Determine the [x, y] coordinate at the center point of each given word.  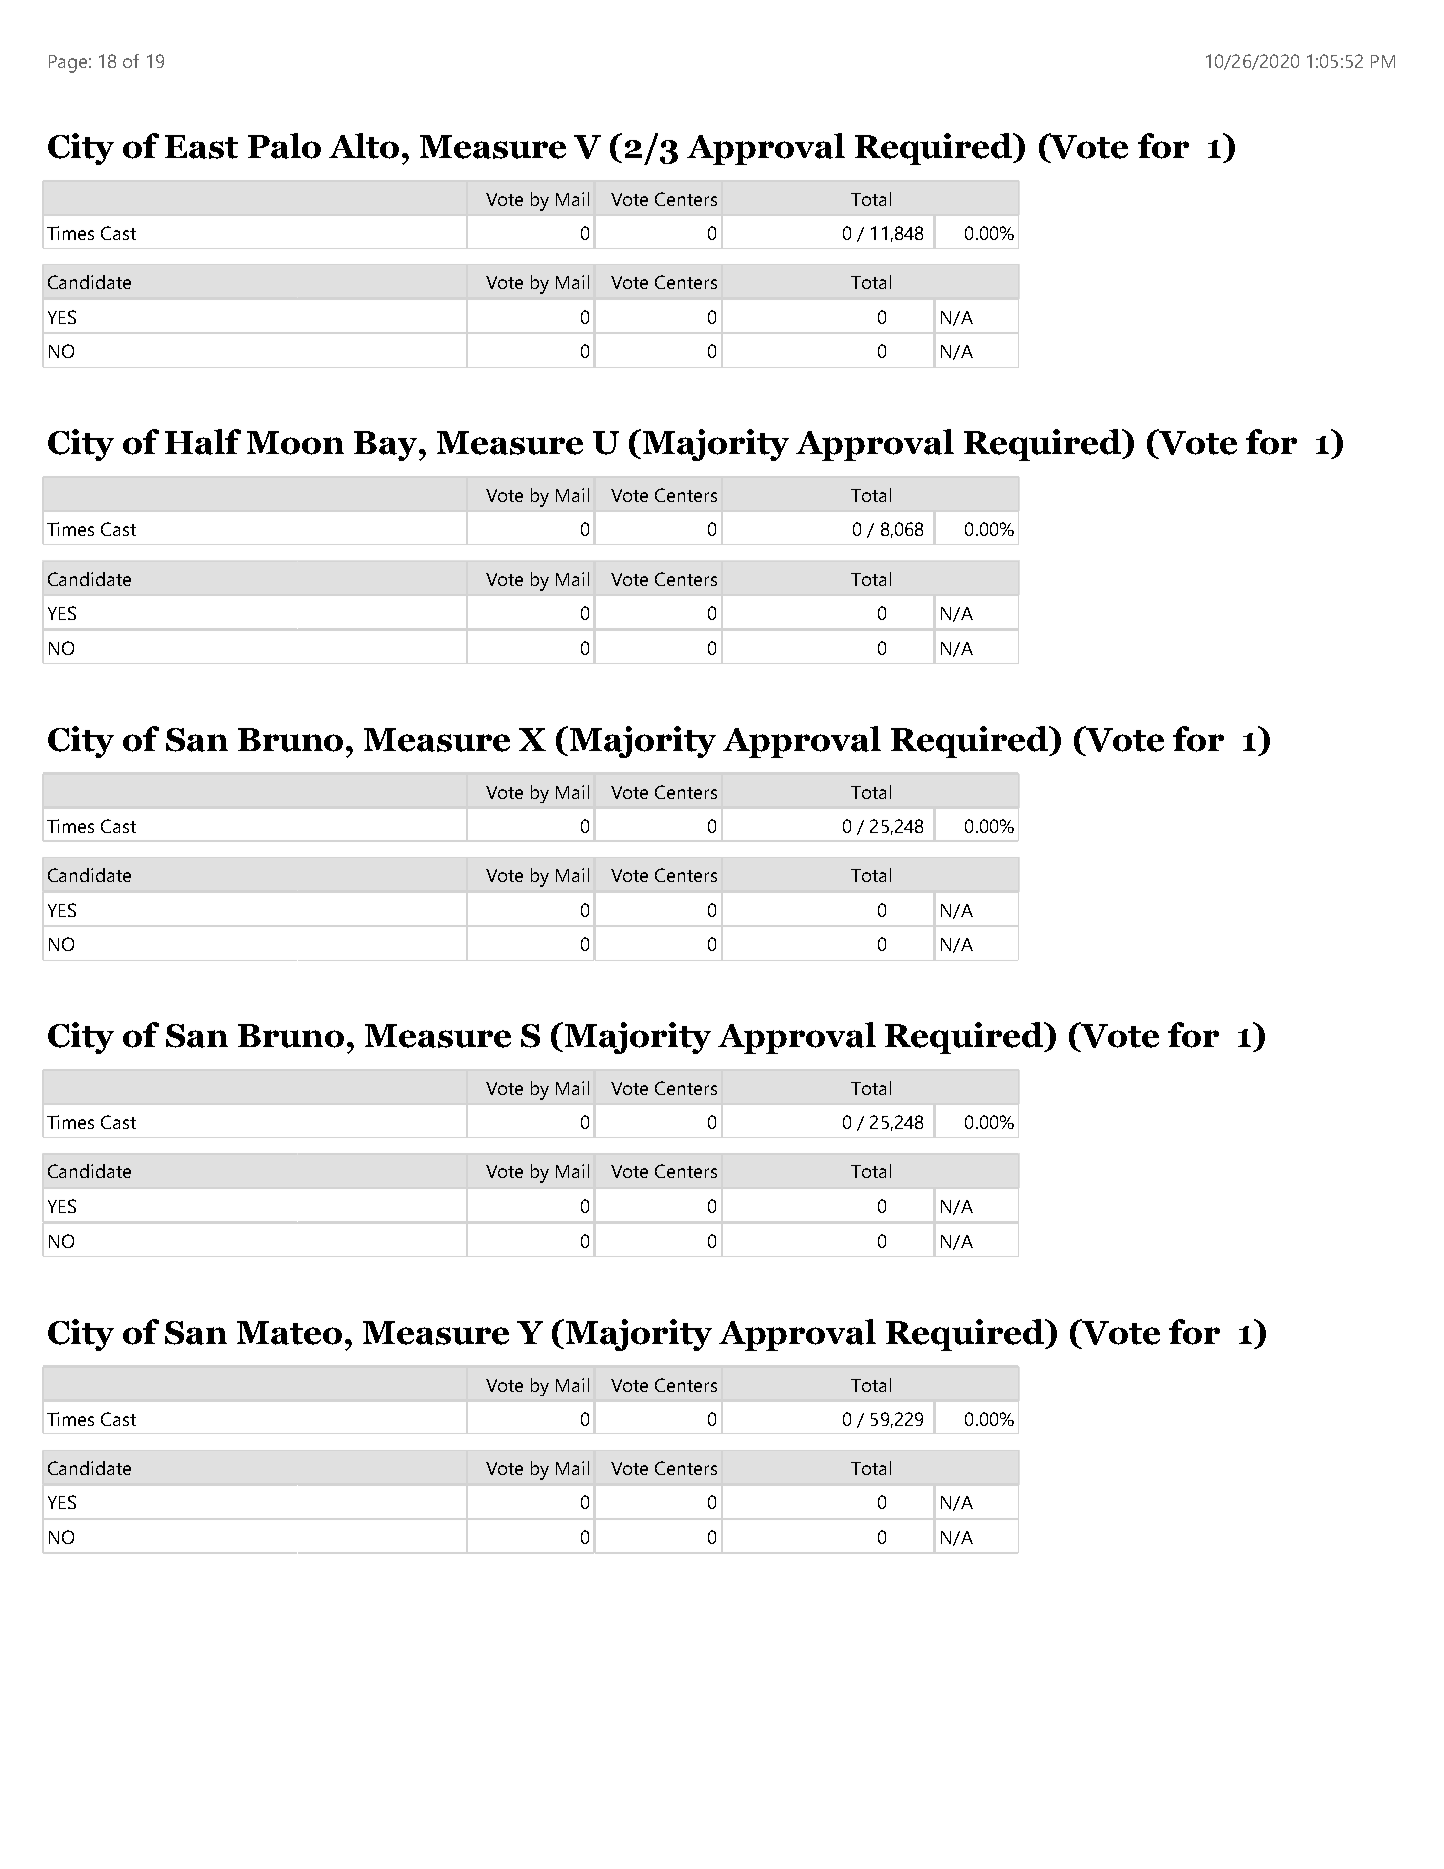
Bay [387, 446]
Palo [284, 146]
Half [203, 442]
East [201, 147]
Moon [295, 443]
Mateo [289, 1333]
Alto [364, 146]
